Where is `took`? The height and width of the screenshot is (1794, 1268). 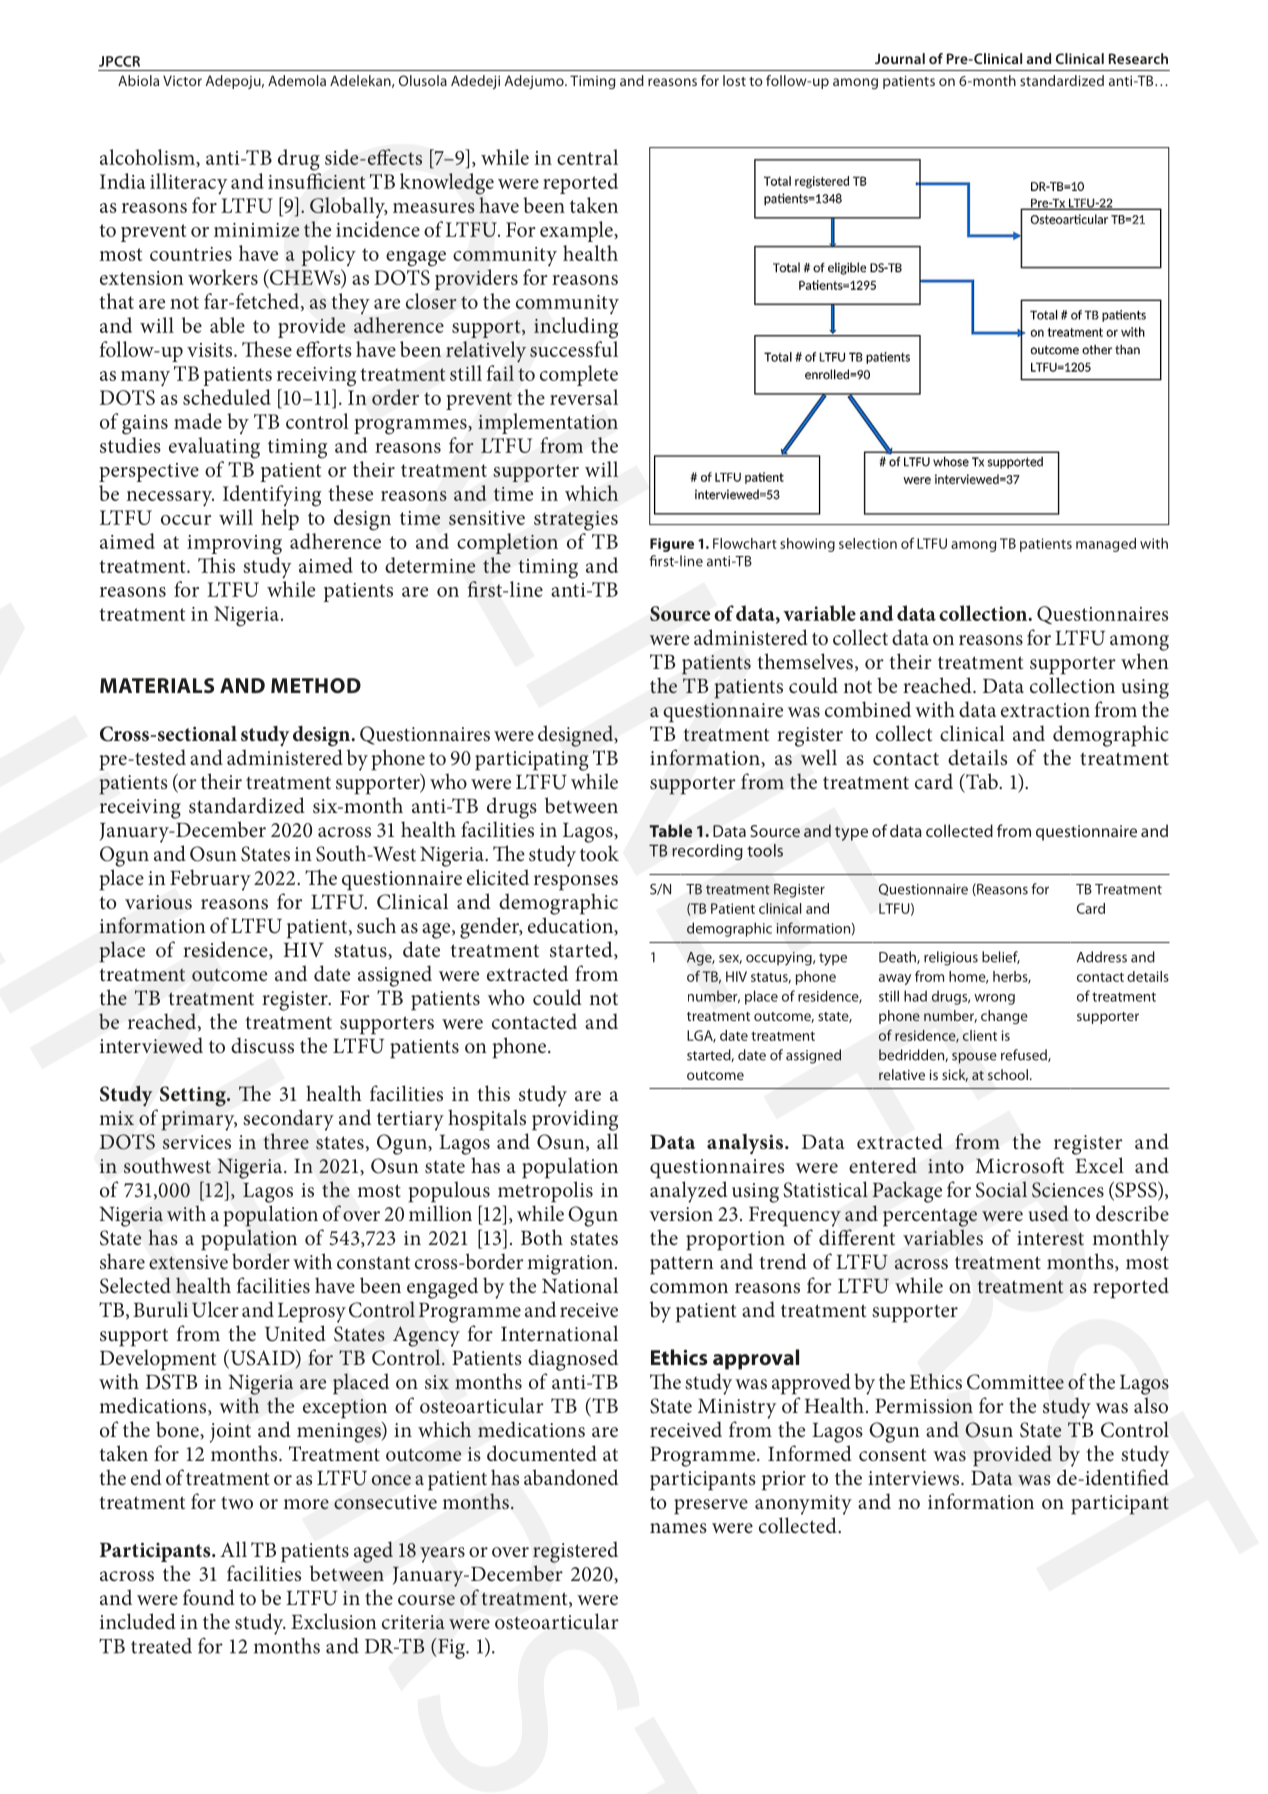
took is located at coordinates (599, 853).
